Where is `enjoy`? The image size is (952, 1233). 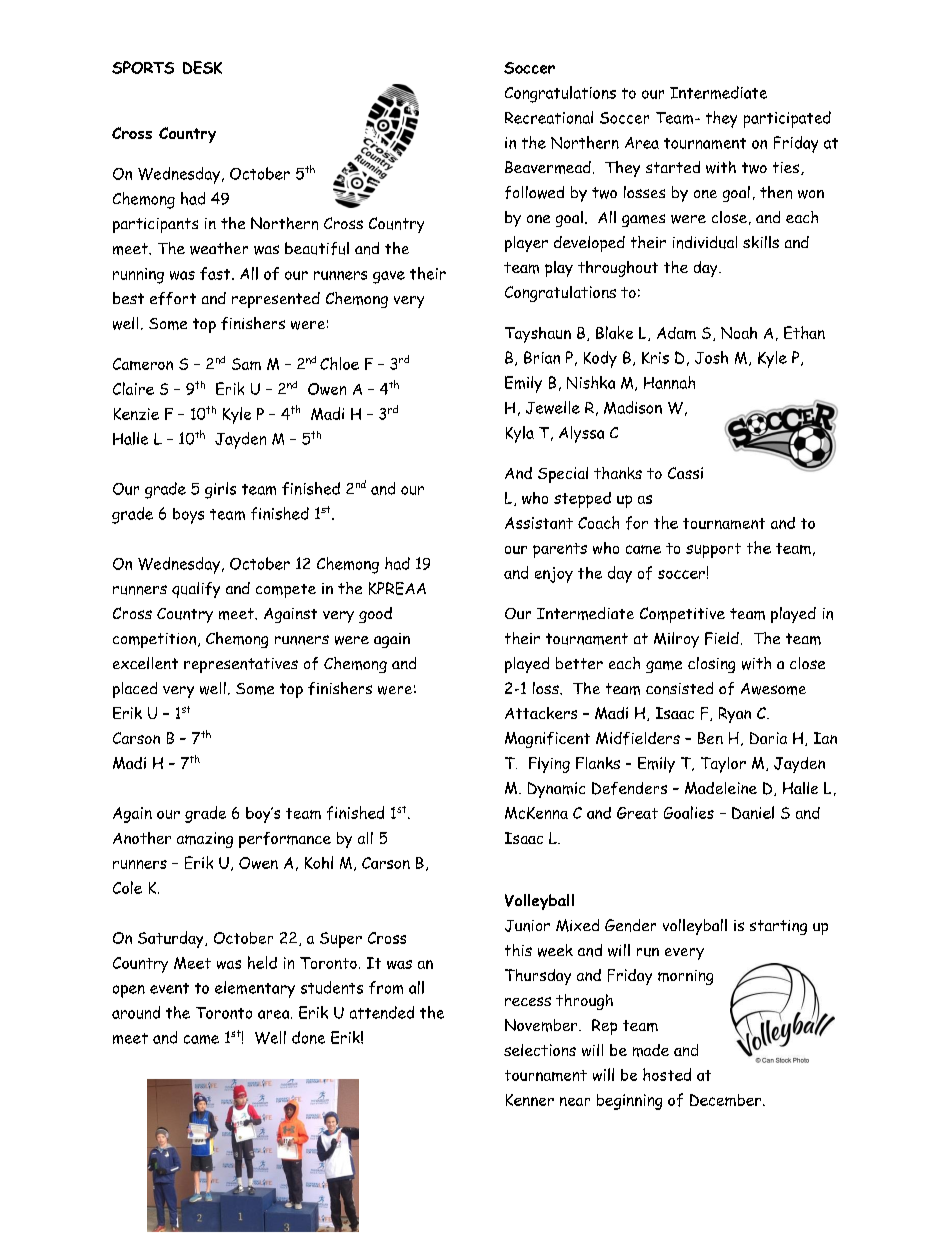 enjoy is located at coordinates (554, 575).
